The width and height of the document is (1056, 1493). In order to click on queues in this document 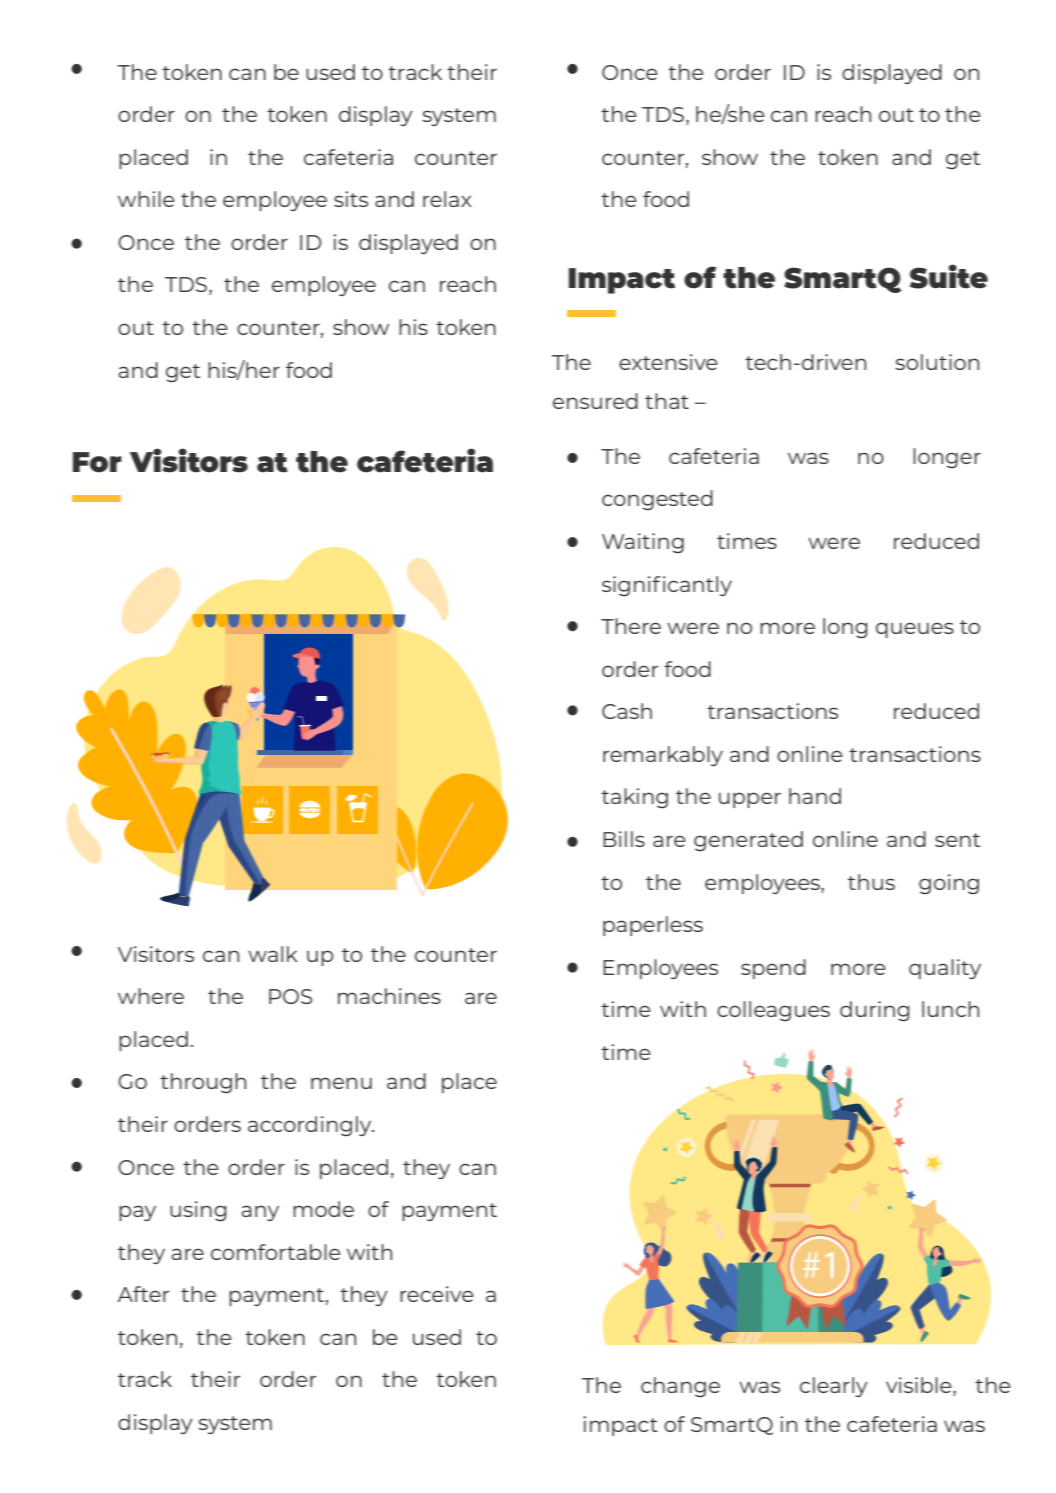, I will do `click(915, 630)`.
